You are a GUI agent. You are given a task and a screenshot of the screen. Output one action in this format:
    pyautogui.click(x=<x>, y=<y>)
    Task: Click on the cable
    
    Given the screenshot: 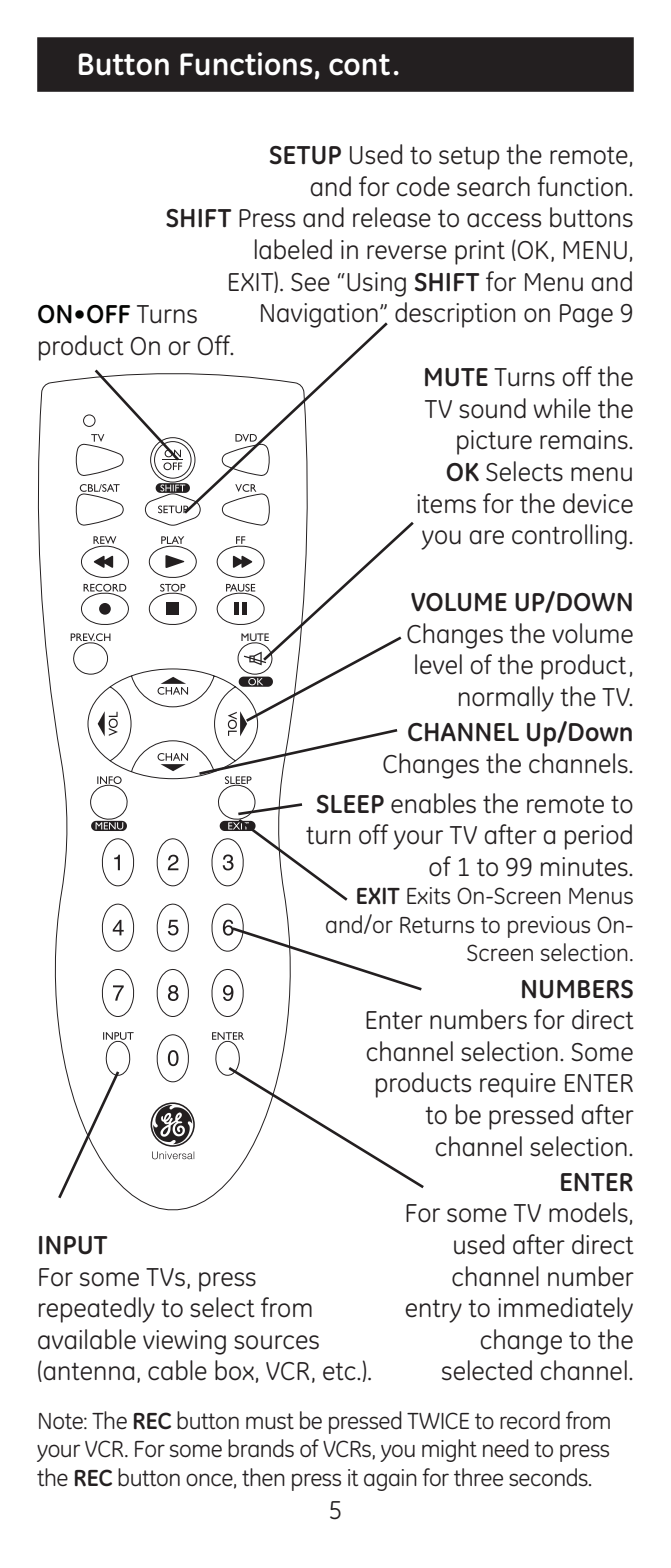 What is the action you would take?
    pyautogui.click(x=177, y=1370)
